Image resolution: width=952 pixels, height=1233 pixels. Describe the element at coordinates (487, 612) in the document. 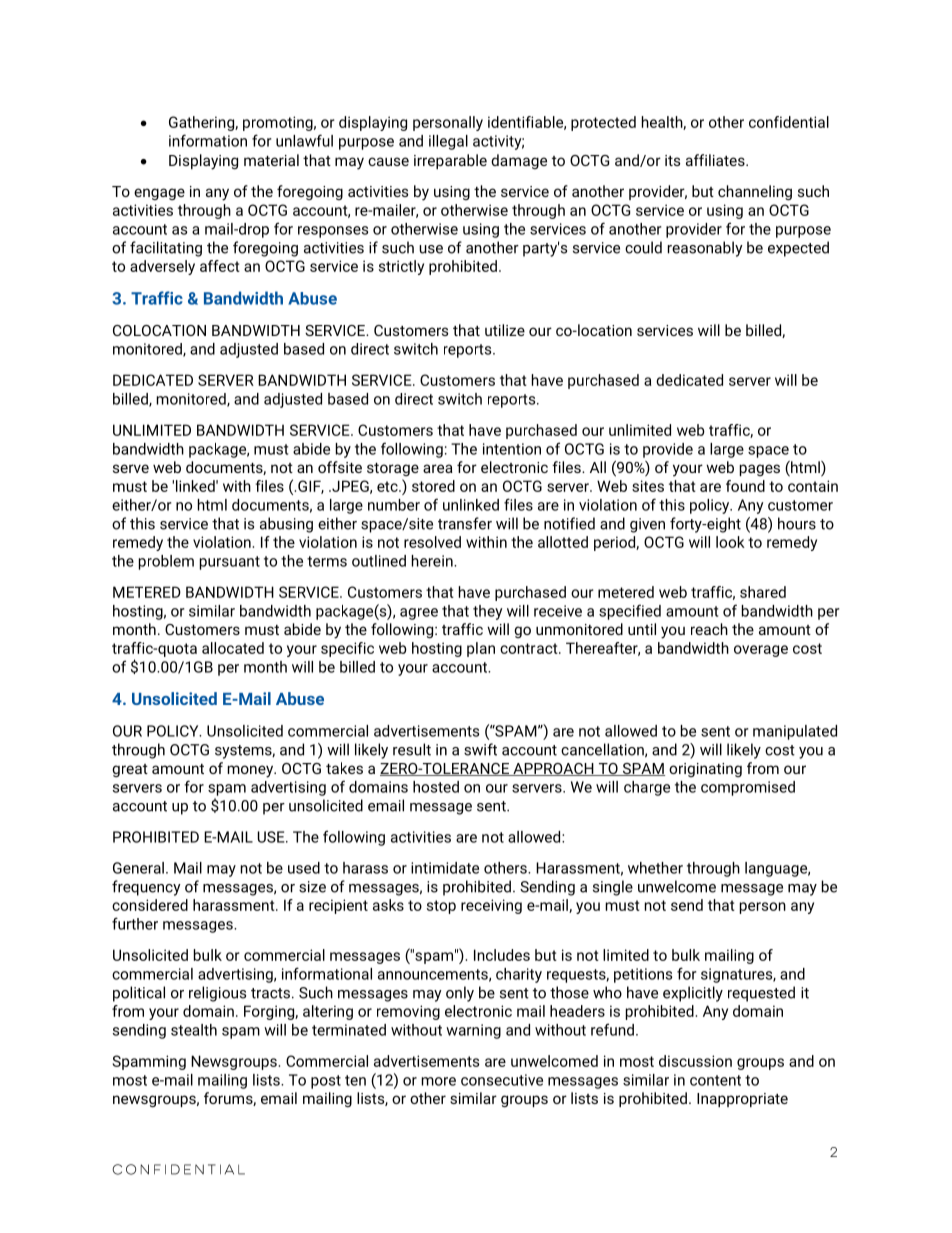

I see `they` at that location.
